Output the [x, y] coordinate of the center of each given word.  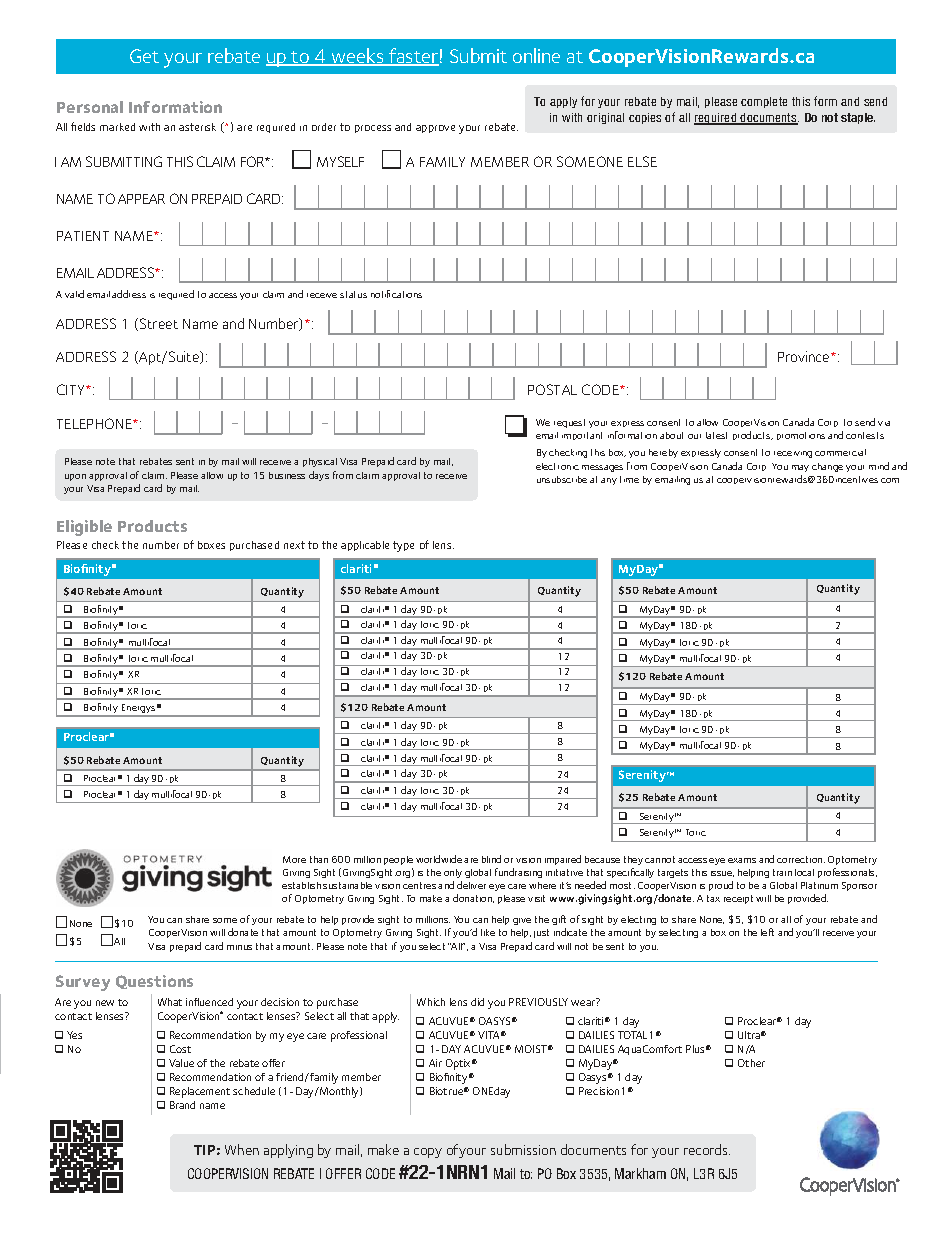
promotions [801, 436]
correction [801, 859]
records [707, 1149]
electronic [557, 466]
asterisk [197, 127]
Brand [182, 1105]
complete [764, 102]
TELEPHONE [95, 423]
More [294, 859]
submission [523, 1149]
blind [491, 859]
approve [435, 129]
